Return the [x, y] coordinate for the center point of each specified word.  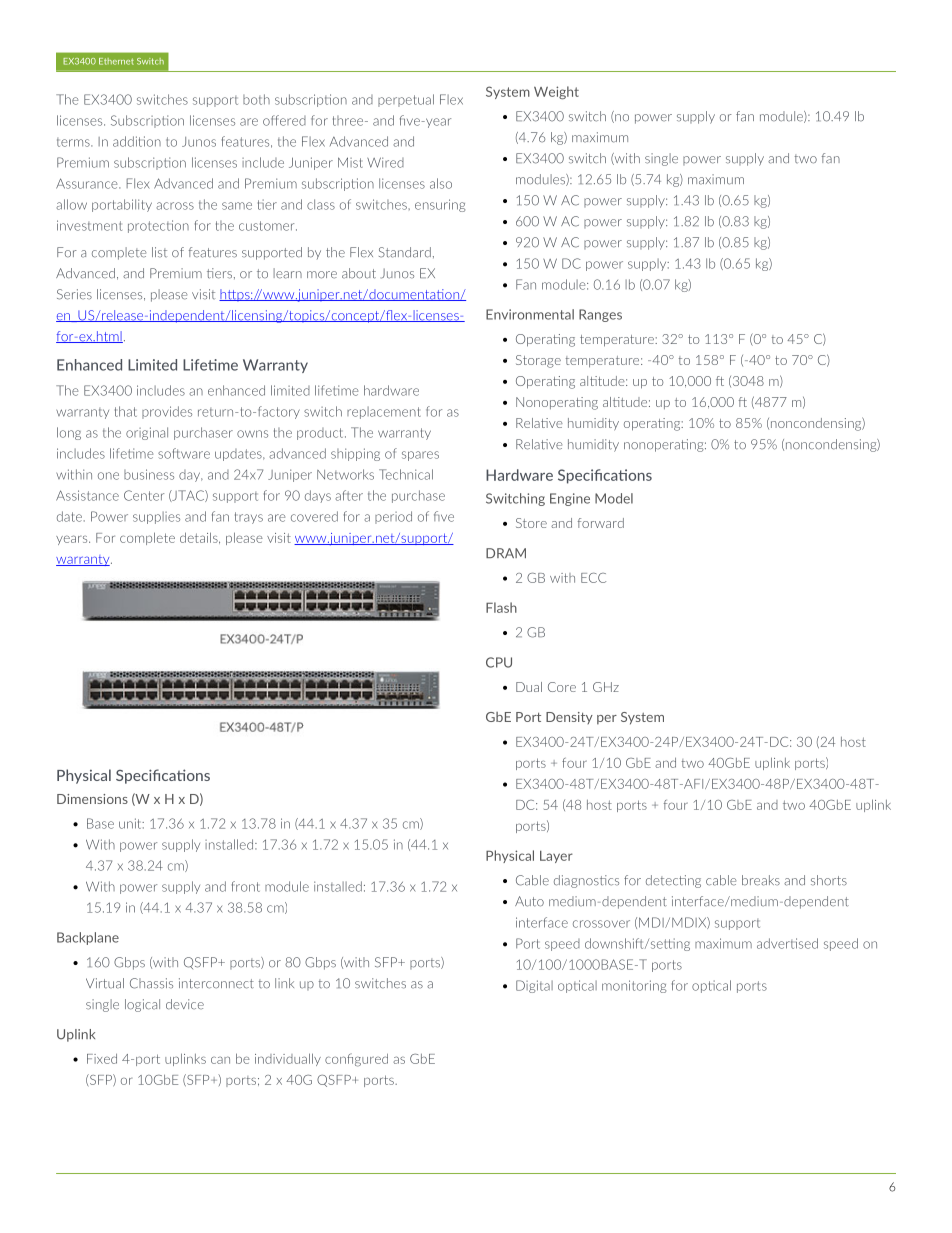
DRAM [506, 553]
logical [142, 1005]
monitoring [634, 986]
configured [356, 1060]
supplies [156, 518]
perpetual [406, 100]
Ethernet [116, 61]
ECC [593, 578]
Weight [556, 92]
